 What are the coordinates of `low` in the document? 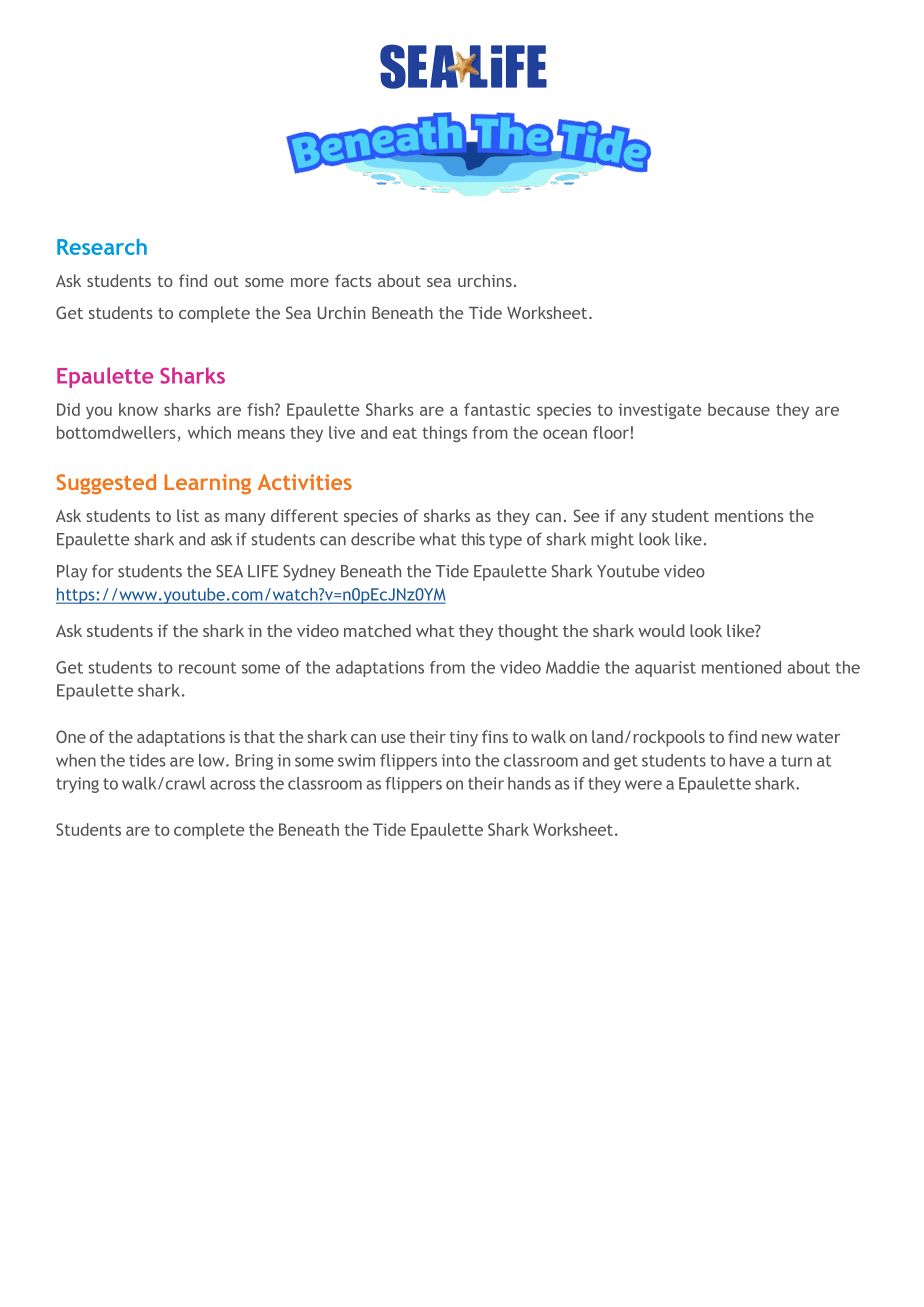 It's located at (213, 760).
